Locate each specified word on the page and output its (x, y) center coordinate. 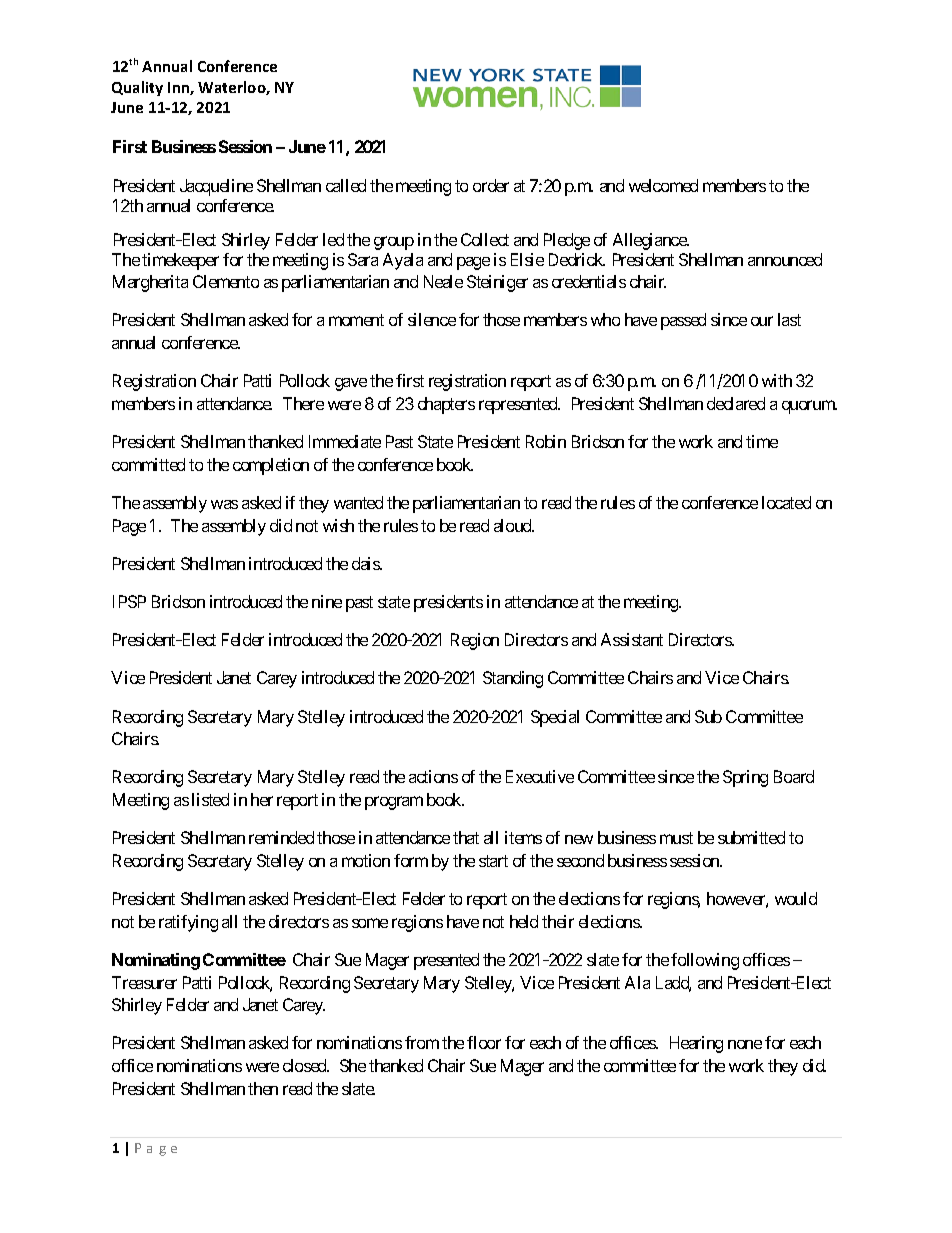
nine (327, 601)
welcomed (663, 185)
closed (306, 1065)
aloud (514, 525)
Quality (137, 88)
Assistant (632, 639)
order (491, 185)
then (263, 1088)
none (745, 1044)
